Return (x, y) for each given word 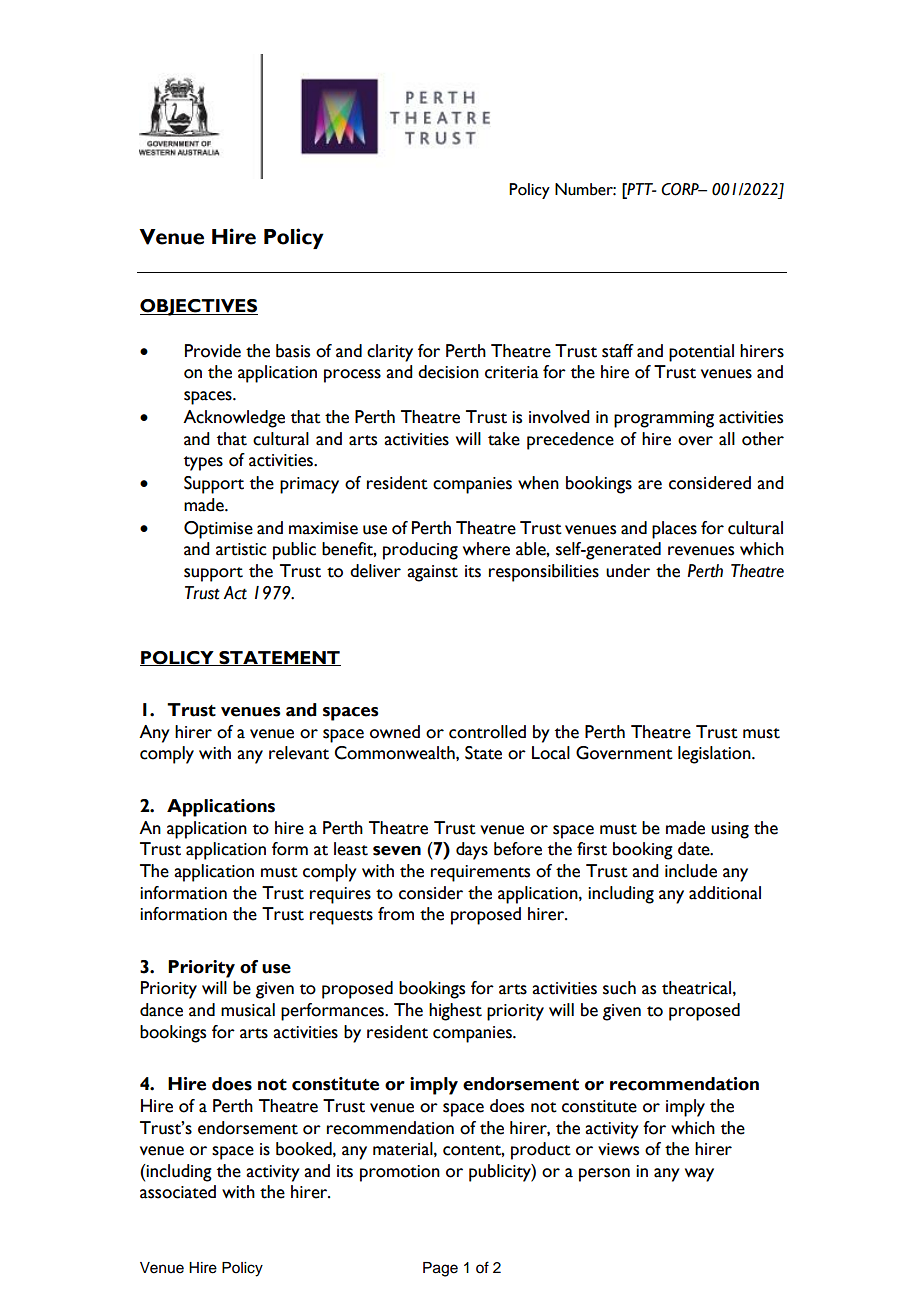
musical (248, 1010)
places (674, 530)
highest (455, 1012)
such (619, 988)
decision (448, 372)
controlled (487, 732)
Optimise (218, 530)
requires (340, 895)
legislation (715, 755)
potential (701, 353)
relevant (299, 753)
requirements (480, 873)
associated (178, 1192)
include (691, 871)
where (486, 549)
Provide (213, 351)
